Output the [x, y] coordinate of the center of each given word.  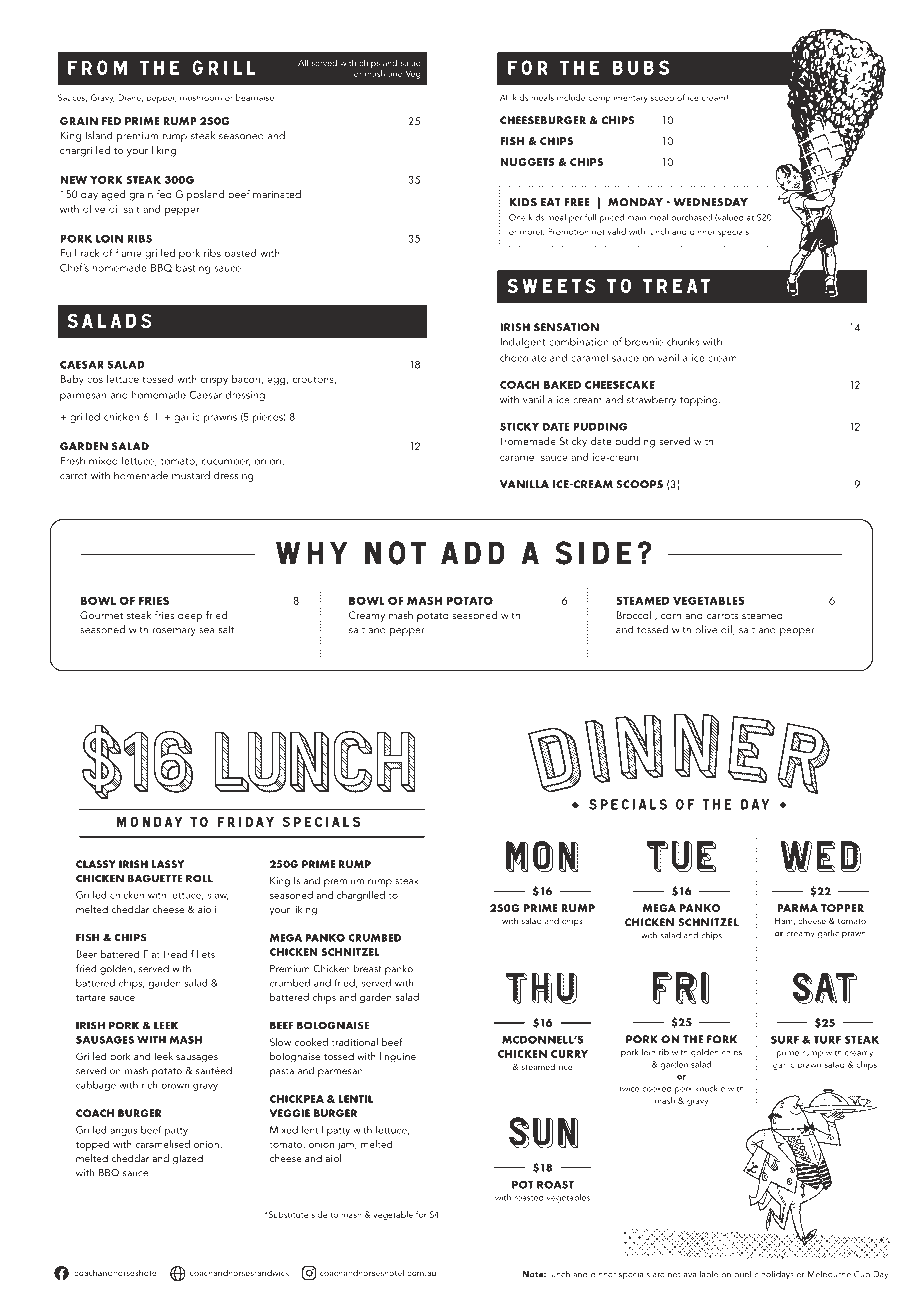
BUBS [641, 67]
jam [347, 1145]
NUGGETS [527, 162]
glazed [188, 1159]
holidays [777, 1275]
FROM [97, 67]
